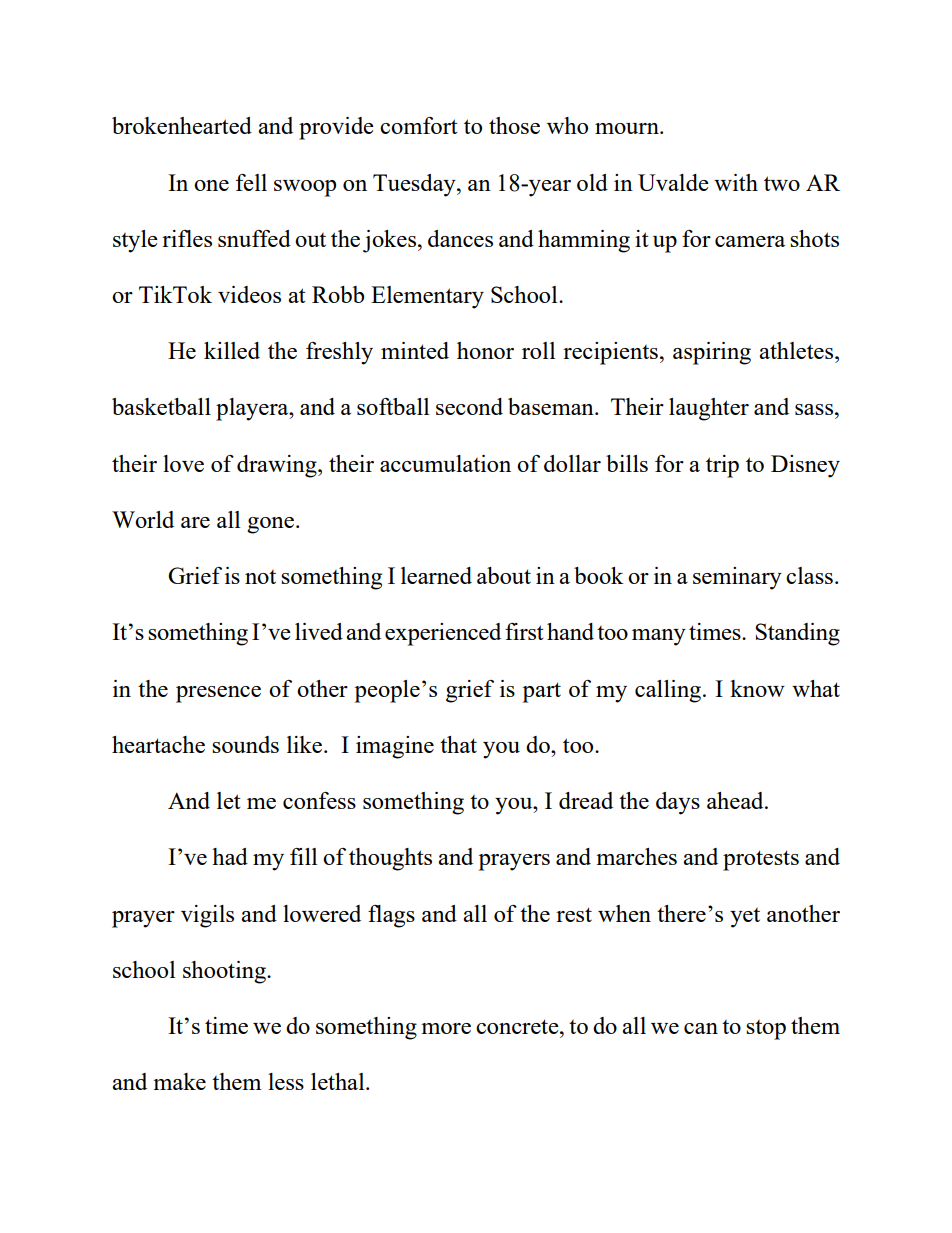  I want to click on make, so click(179, 1081).
